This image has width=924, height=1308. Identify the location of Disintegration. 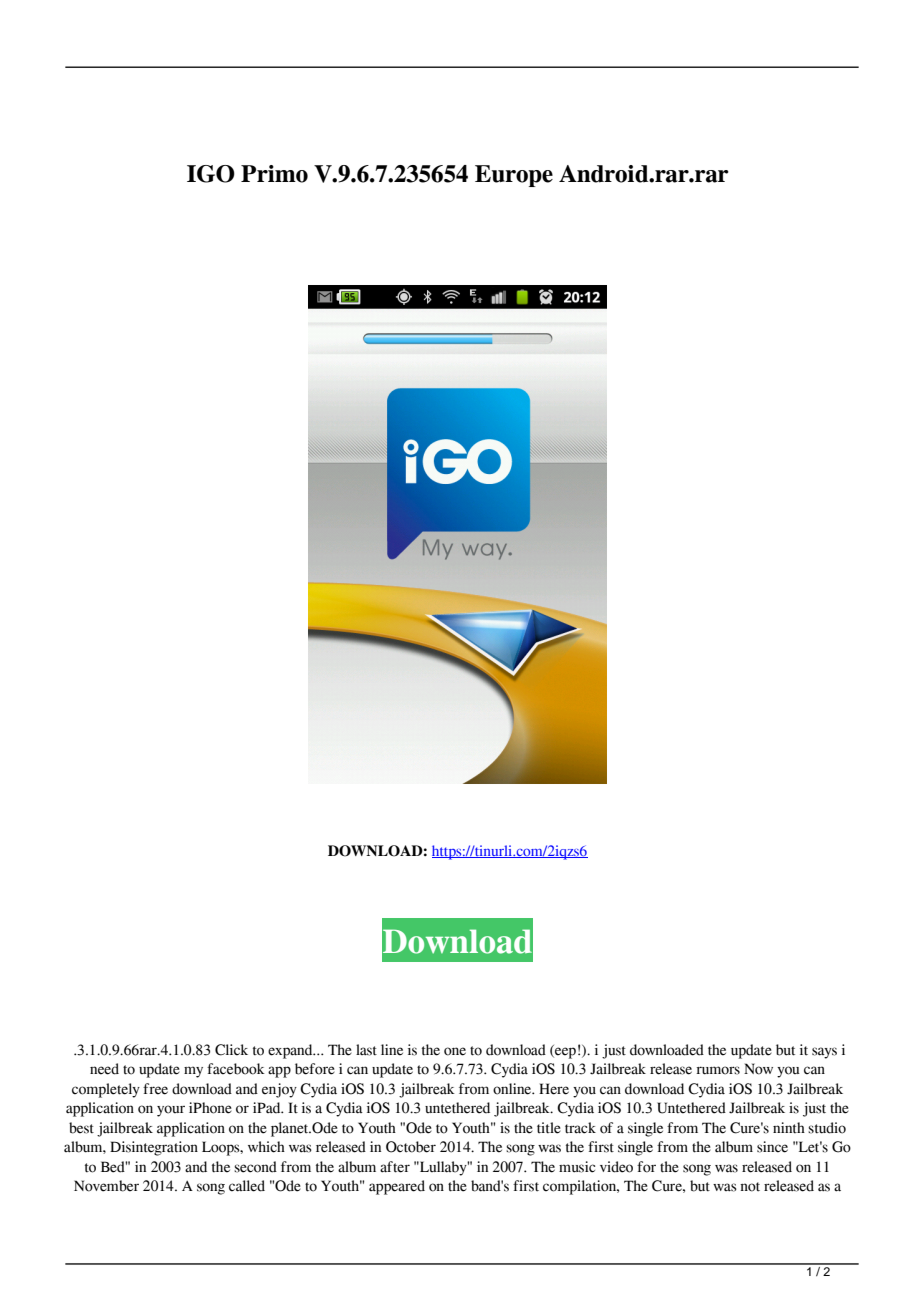
(154, 1148).
